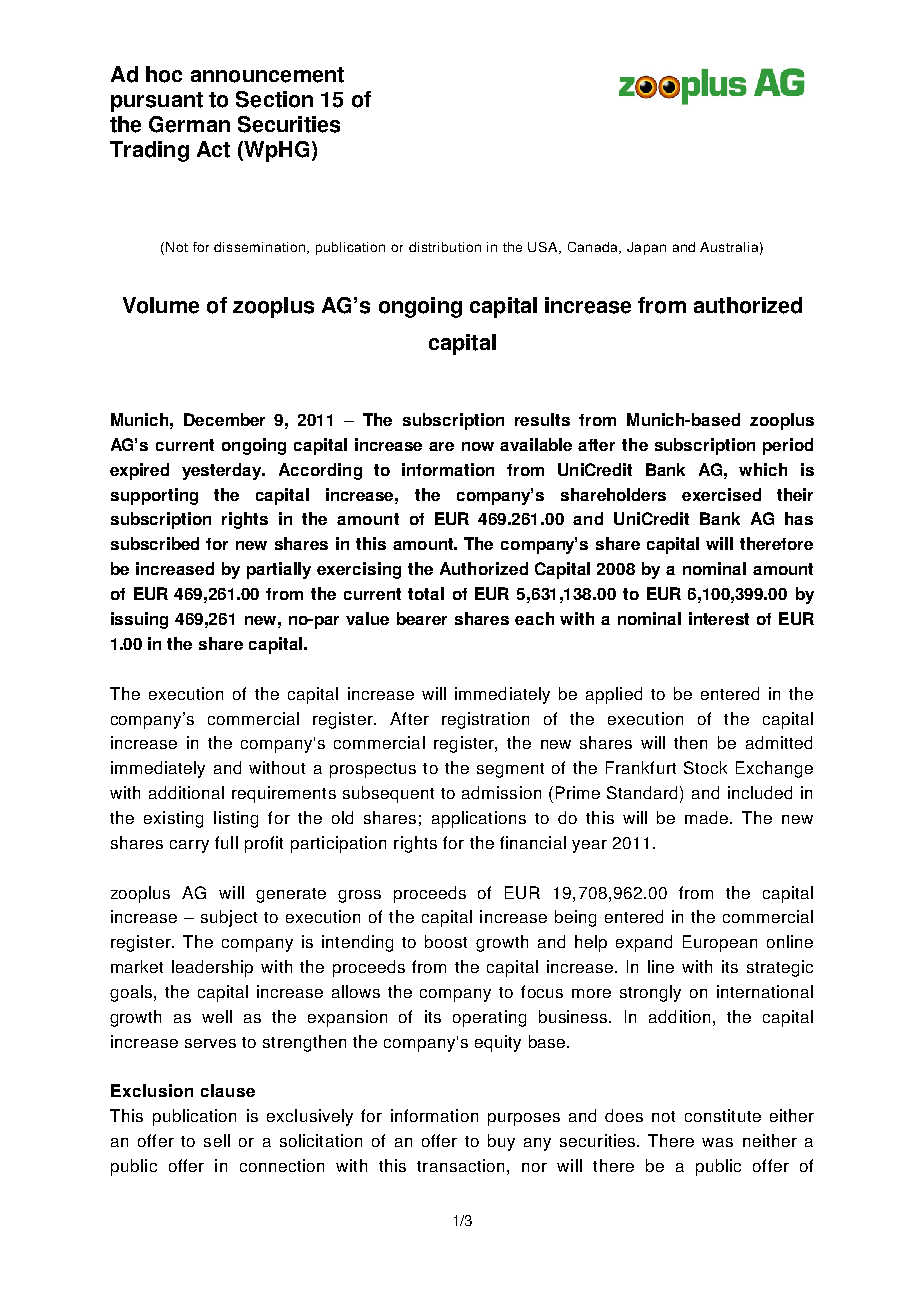 This screenshot has width=924, height=1308. Describe the element at coordinates (189, 124) in the screenshot. I see `German` at that location.
